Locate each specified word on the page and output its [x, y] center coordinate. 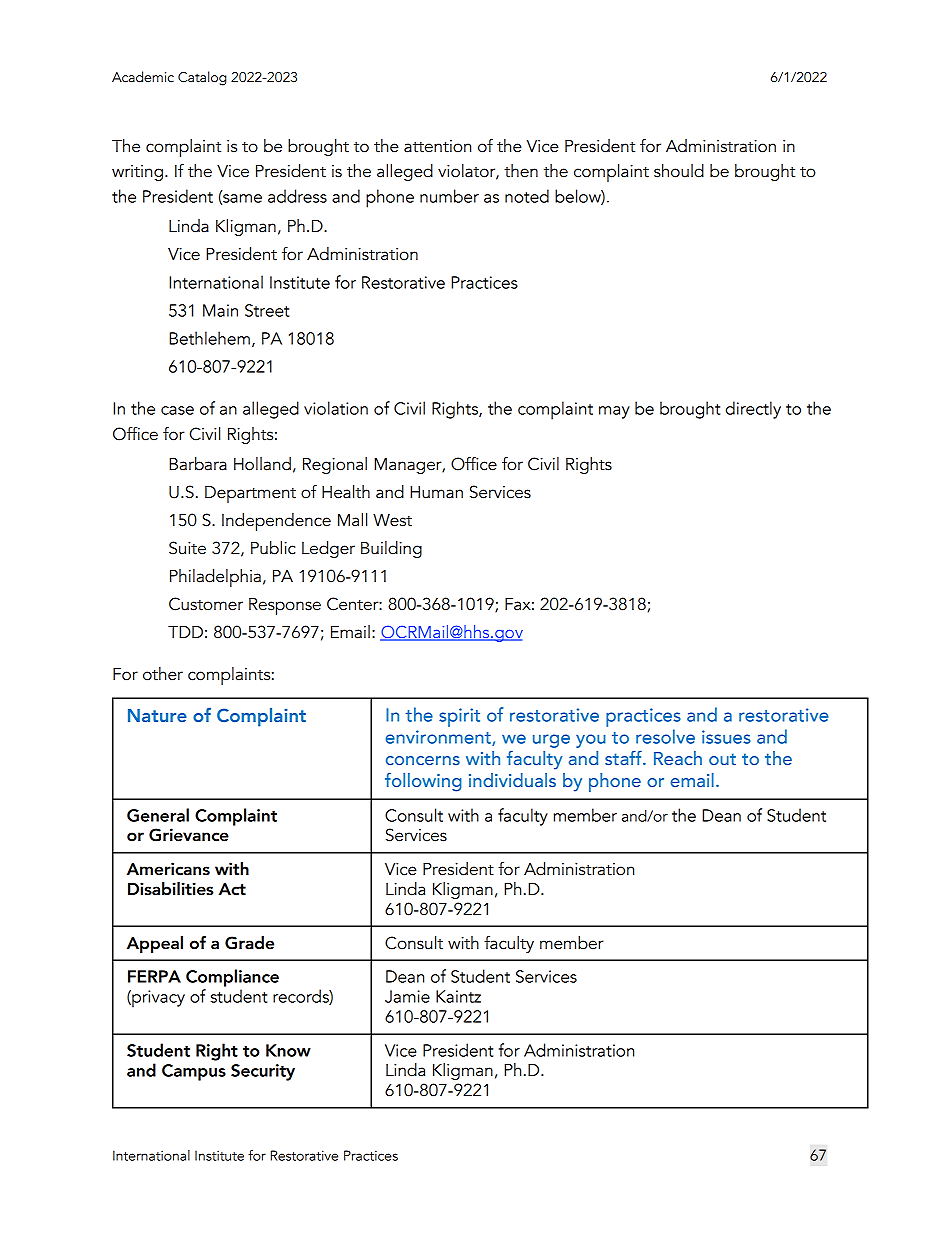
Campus [194, 1072]
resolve [665, 736]
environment [439, 738]
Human [436, 492]
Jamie [407, 996]
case [177, 410]
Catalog [202, 78]
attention [437, 146]
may [614, 412]
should [679, 171]
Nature [157, 715]
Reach [678, 758]
